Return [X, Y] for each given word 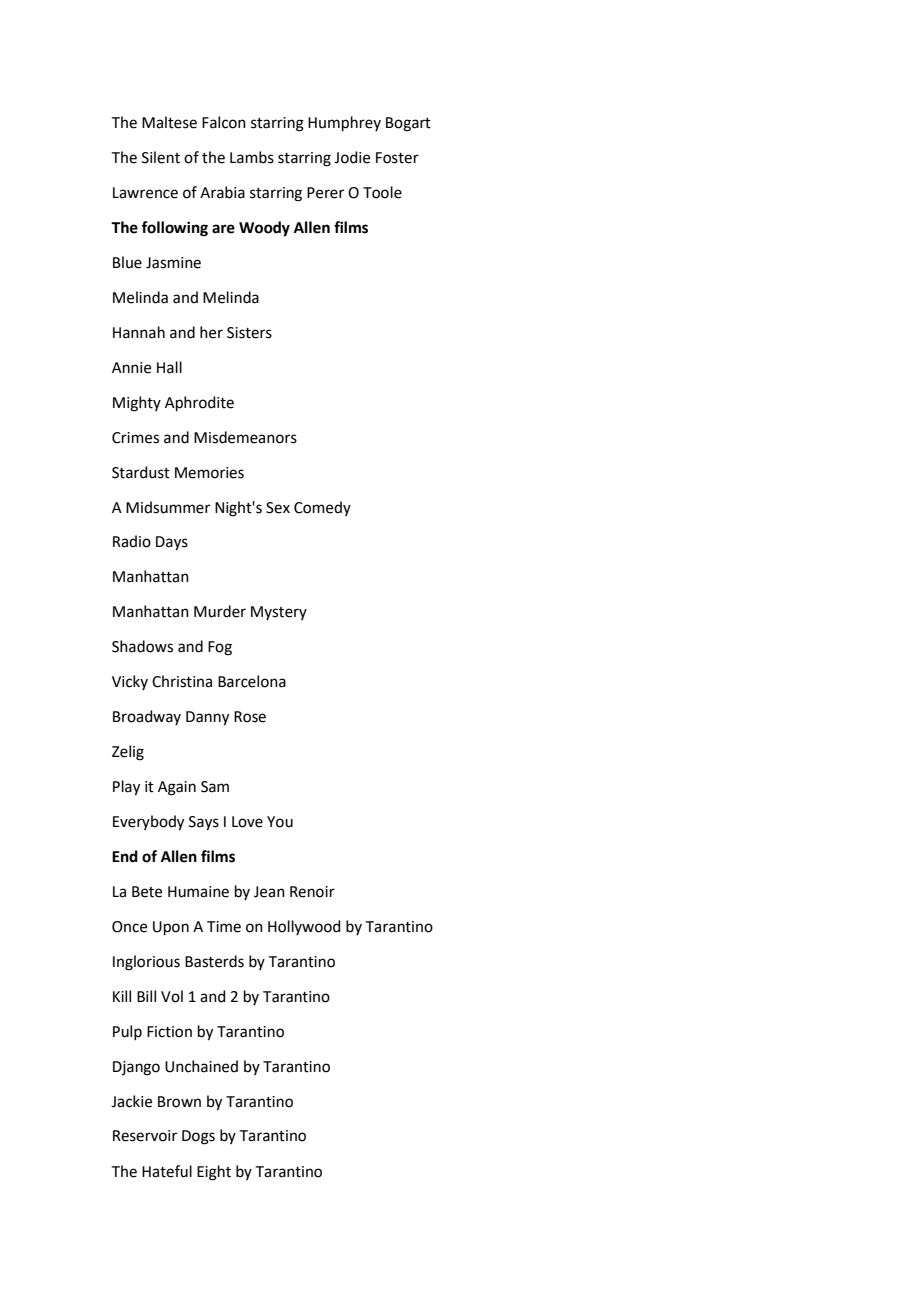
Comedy [322, 508]
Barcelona [252, 681]
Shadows [142, 646]
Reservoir [145, 1136]
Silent [161, 157]
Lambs [252, 157]
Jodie [352, 157]
